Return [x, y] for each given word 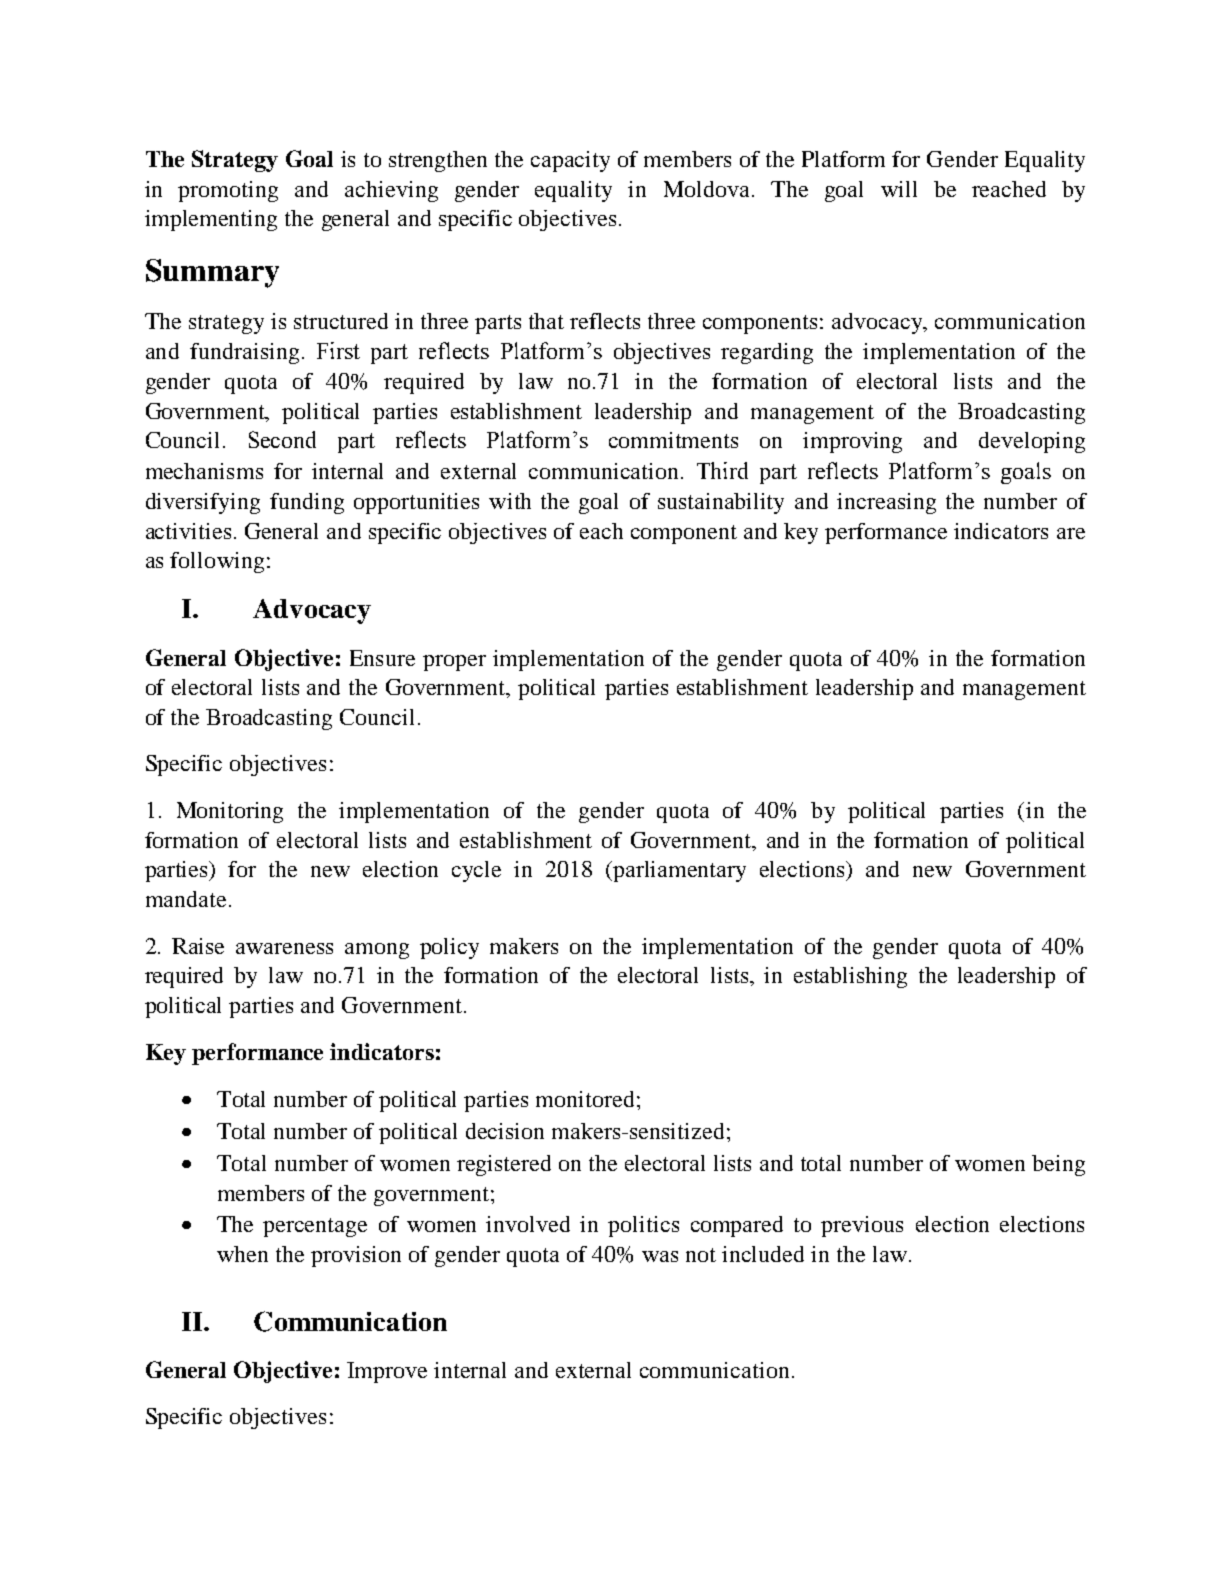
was [660, 1256]
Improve [387, 1372]
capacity [570, 161]
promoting [228, 191]
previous [862, 1226]
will [899, 189]
